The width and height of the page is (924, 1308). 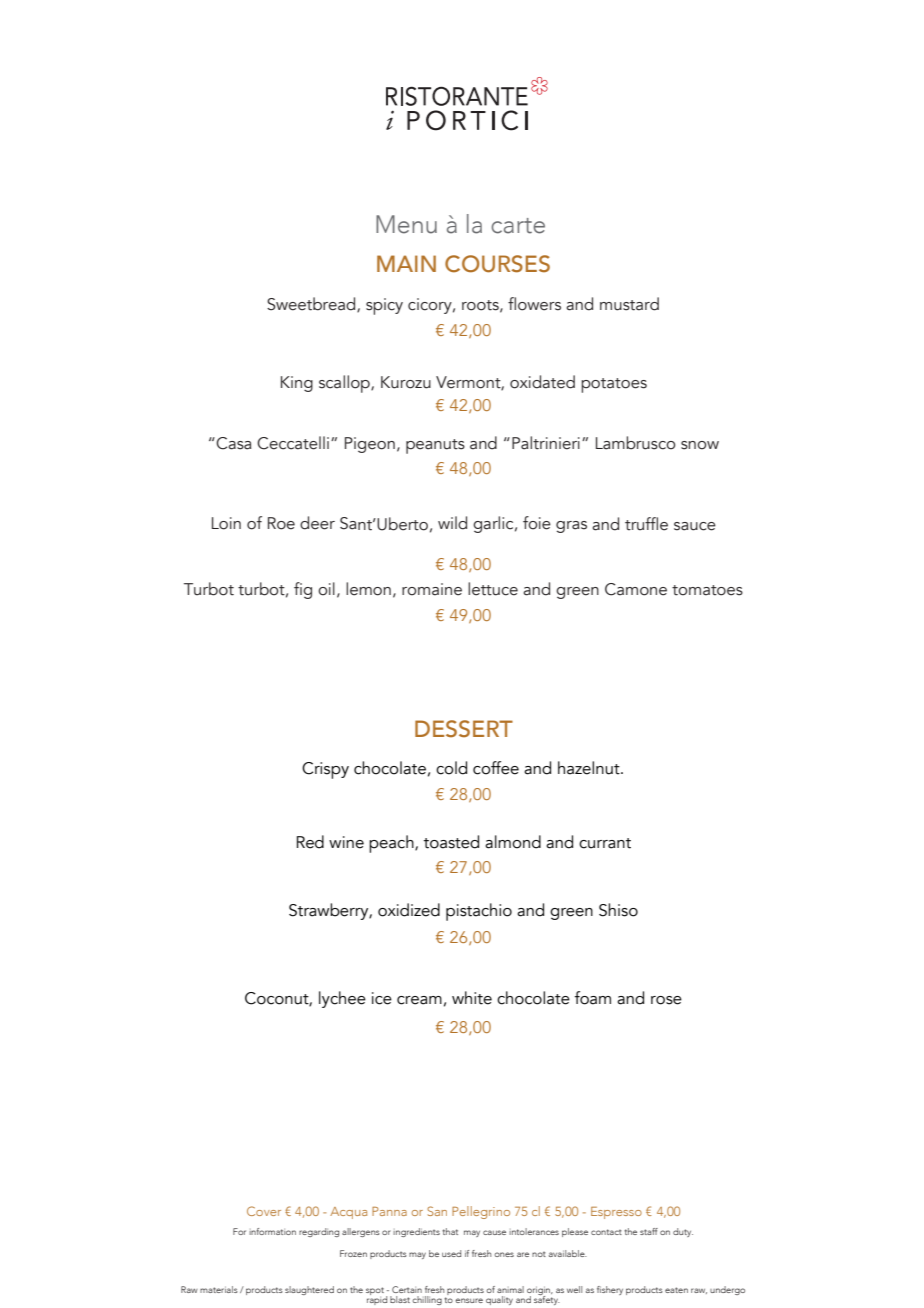 I want to click on COURSES, so click(x=497, y=264).
